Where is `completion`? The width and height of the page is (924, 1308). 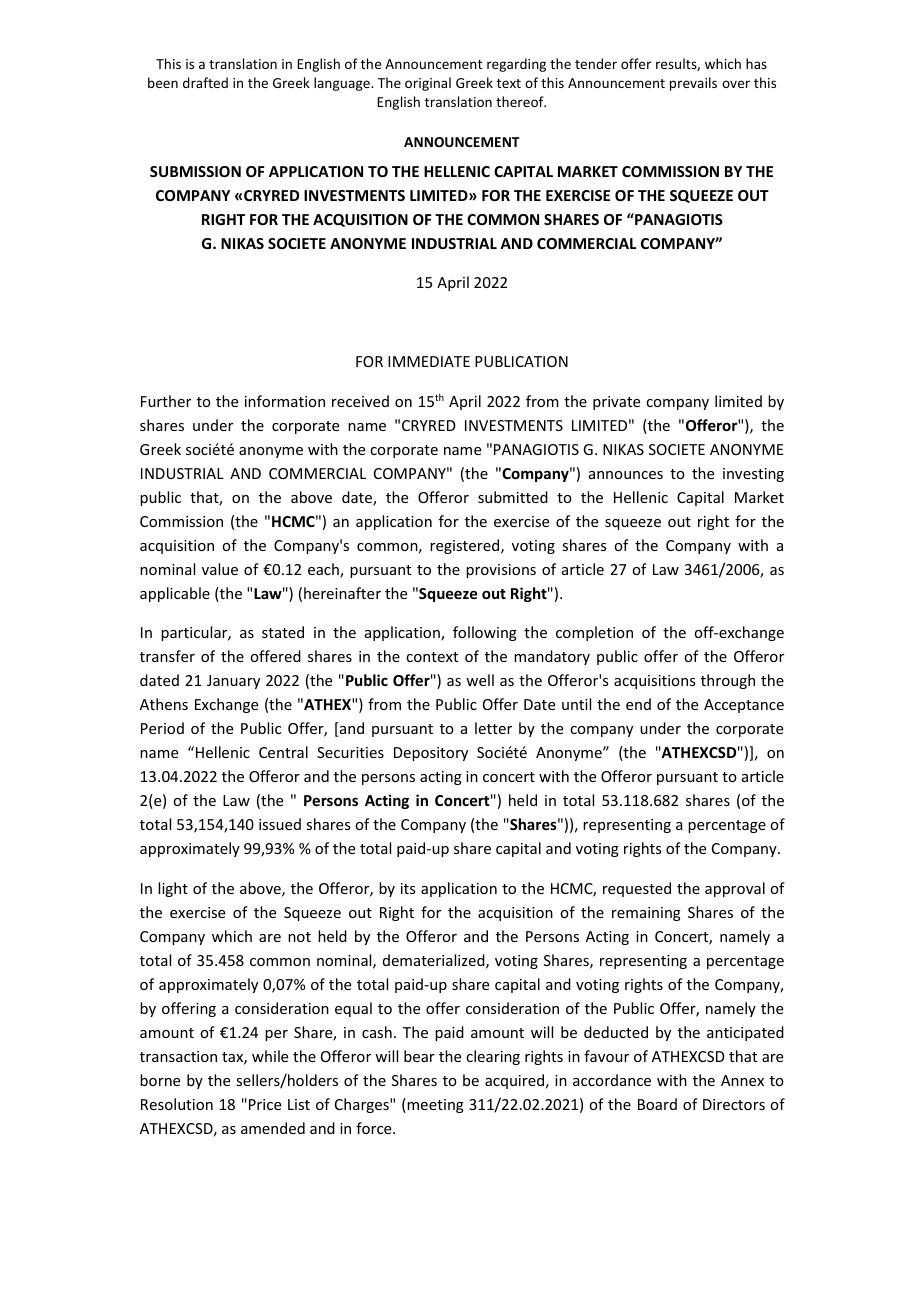
completion is located at coordinates (594, 633).
